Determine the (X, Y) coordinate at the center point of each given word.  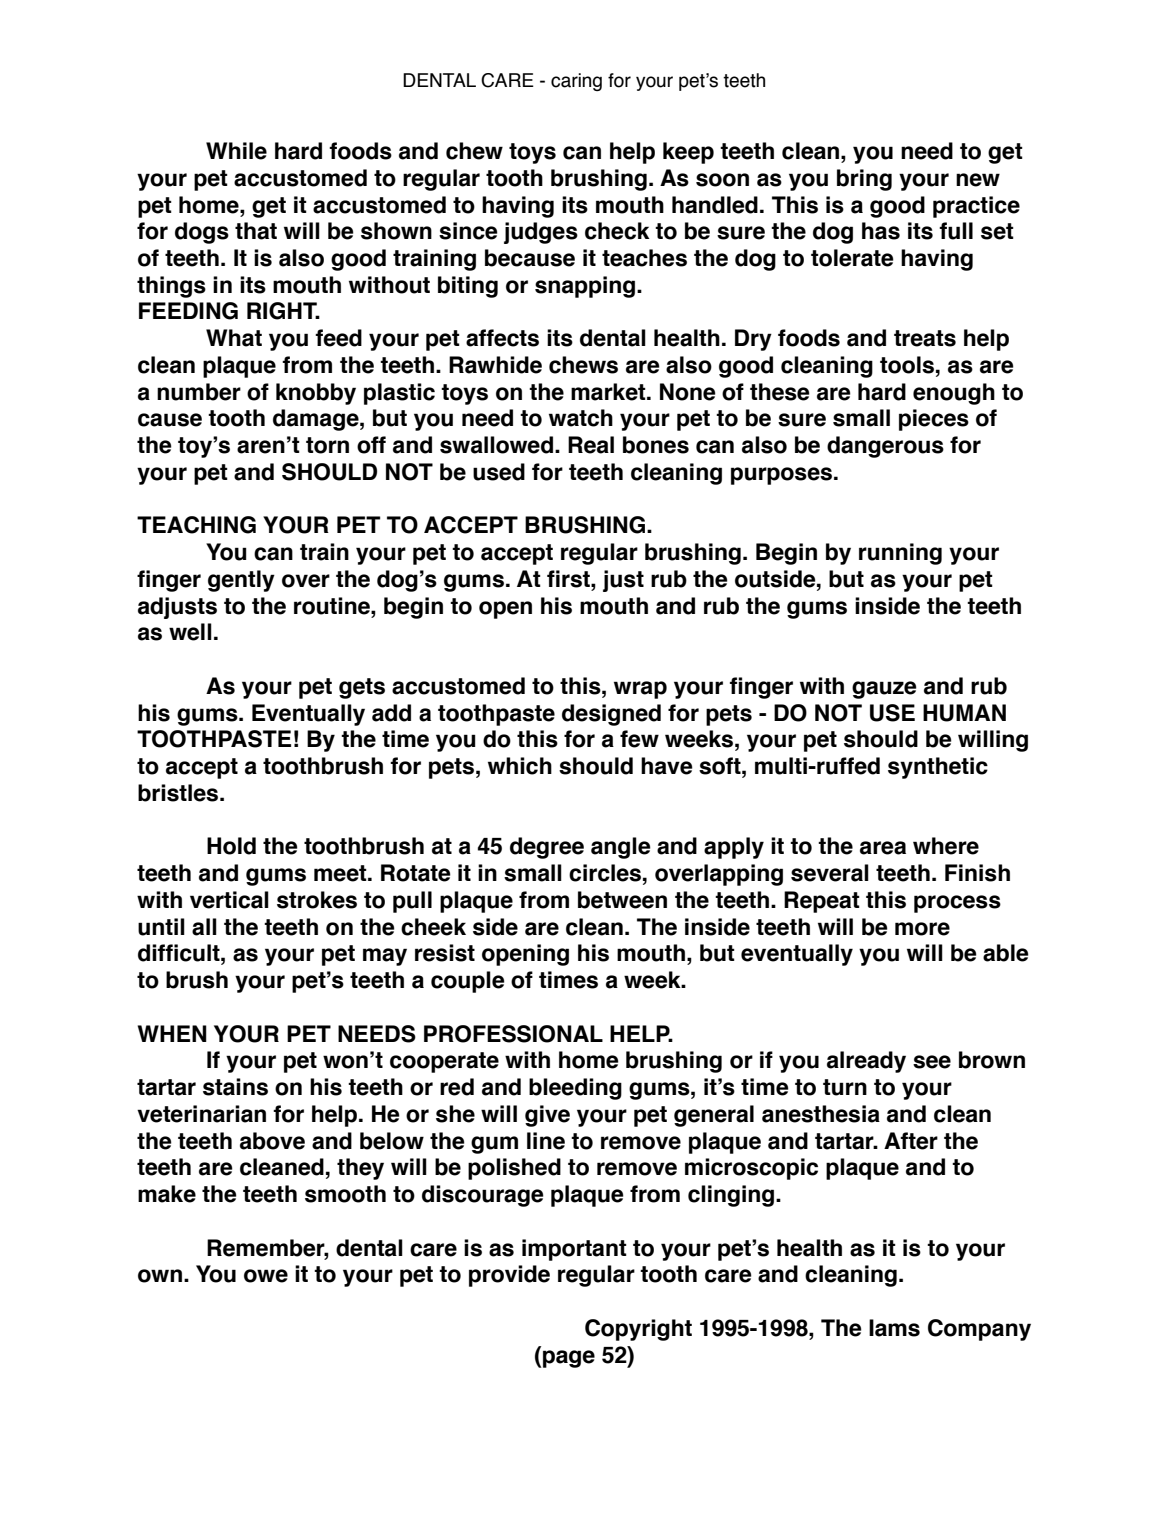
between (622, 900)
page (569, 1359)
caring (576, 82)
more (922, 929)
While (236, 151)
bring (864, 180)
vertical (229, 900)
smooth (345, 1194)
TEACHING (196, 525)
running (900, 554)
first (569, 579)
